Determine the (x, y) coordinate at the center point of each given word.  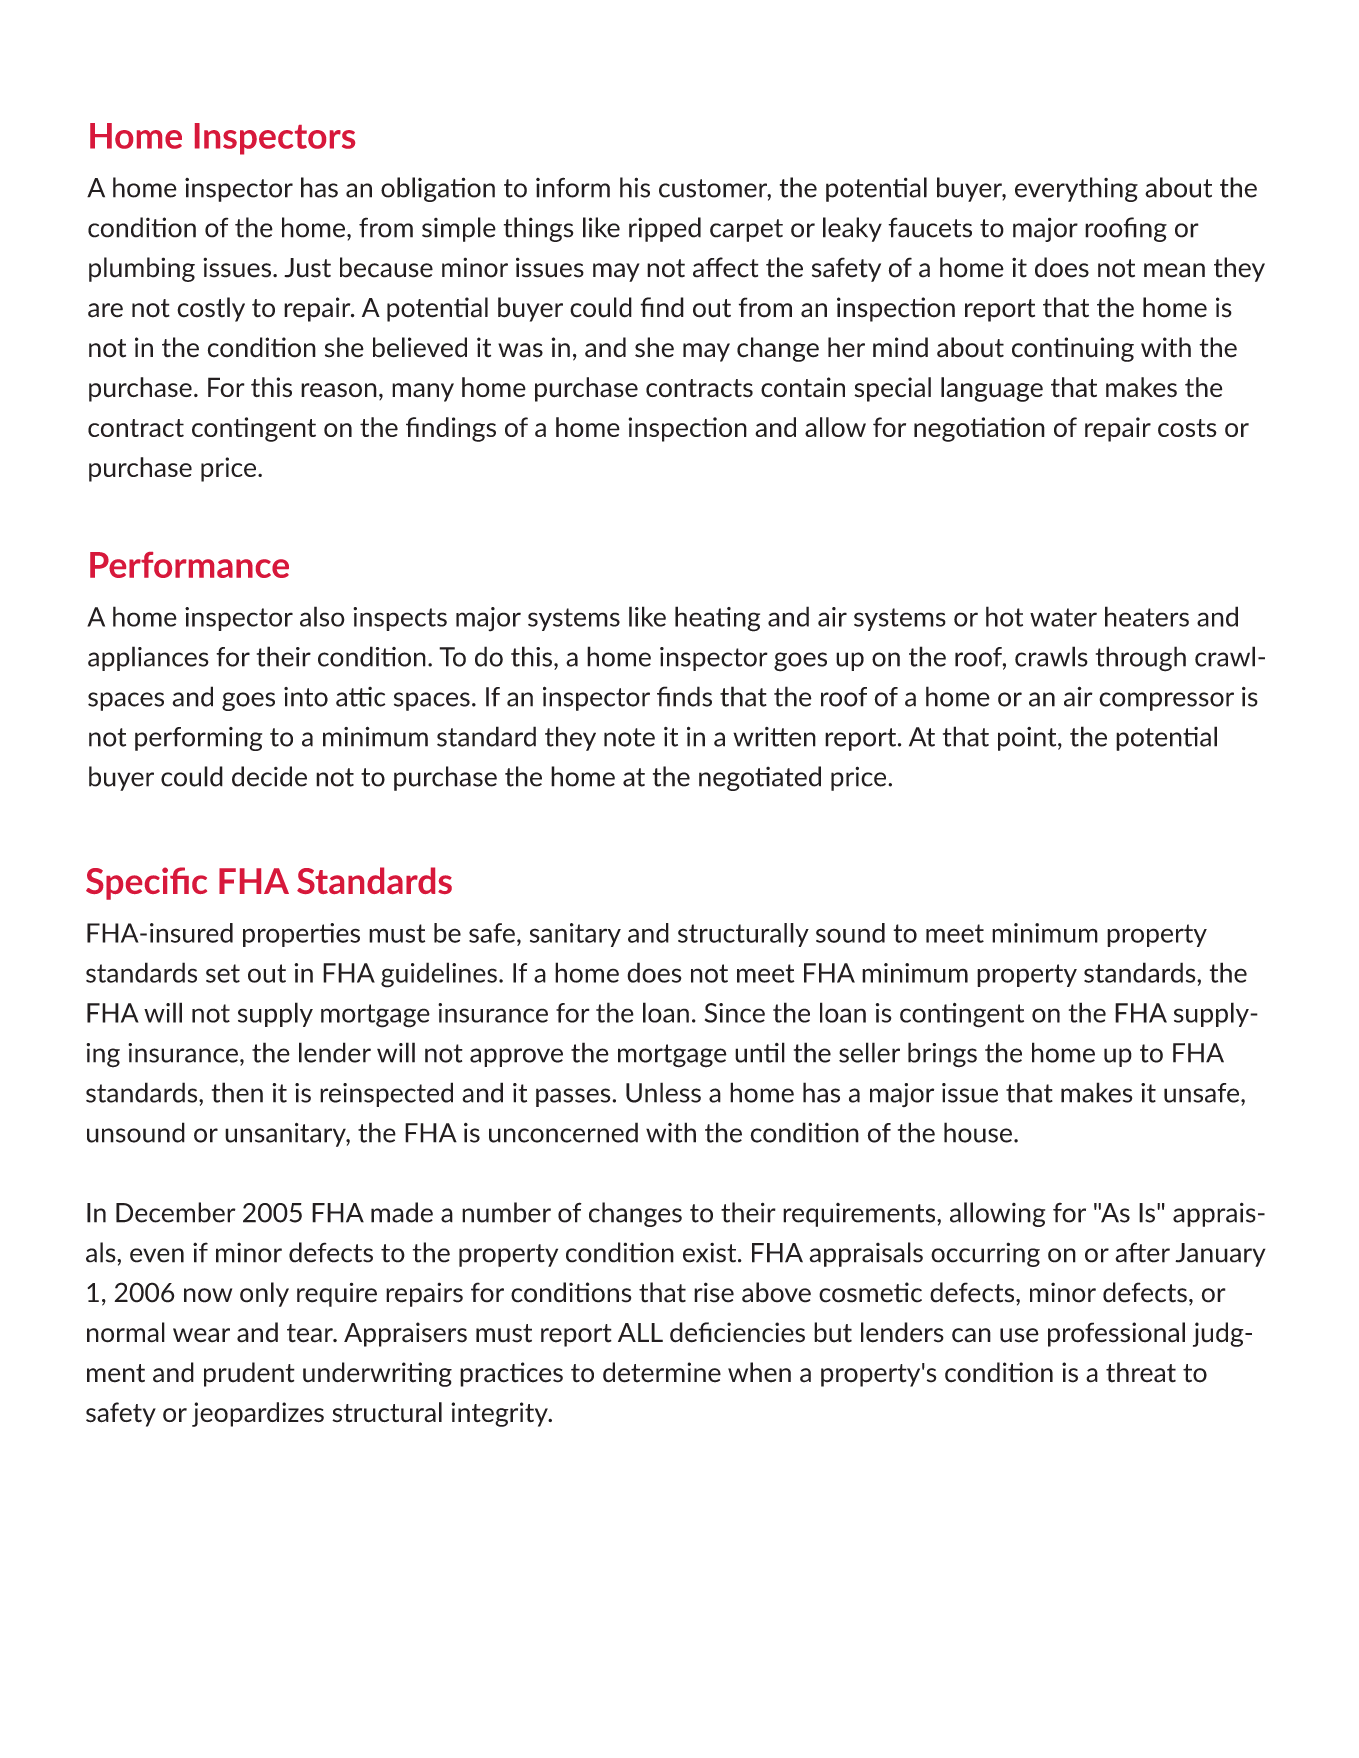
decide (269, 776)
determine (662, 1372)
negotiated (760, 778)
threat (1141, 1372)
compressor (1166, 701)
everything (1076, 189)
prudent (249, 1374)
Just (307, 268)
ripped (665, 229)
